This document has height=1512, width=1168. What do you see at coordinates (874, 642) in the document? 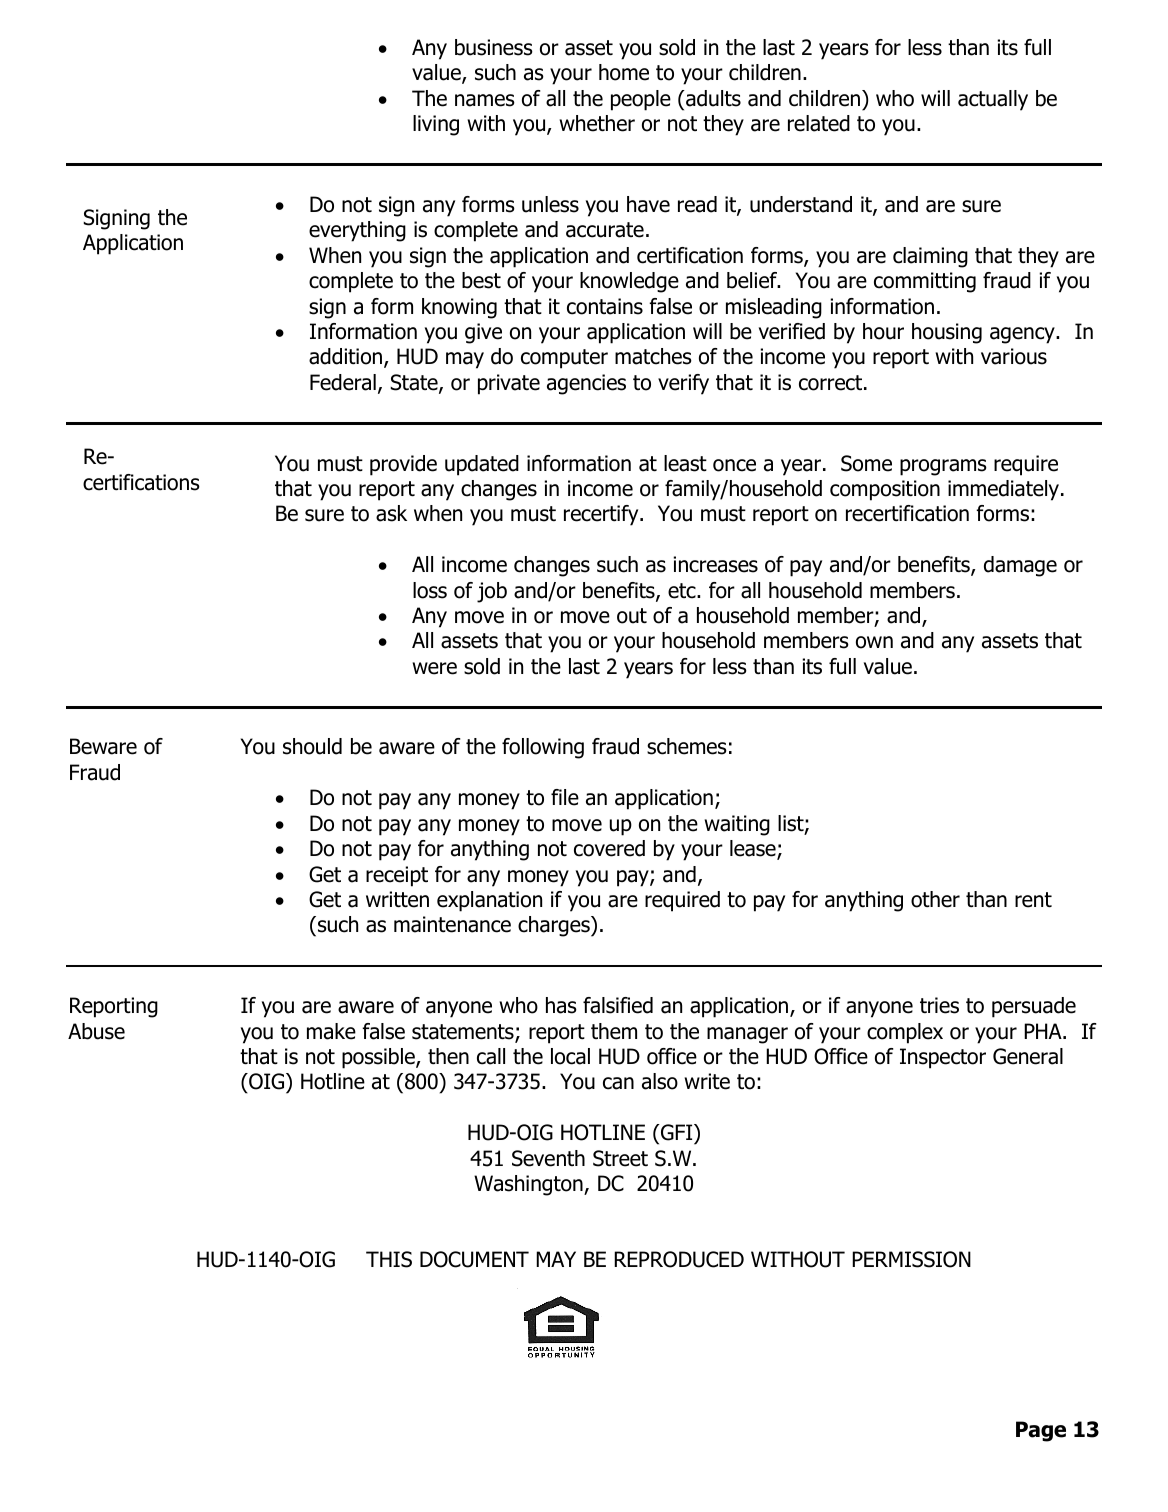
I see `own` at bounding box center [874, 642].
